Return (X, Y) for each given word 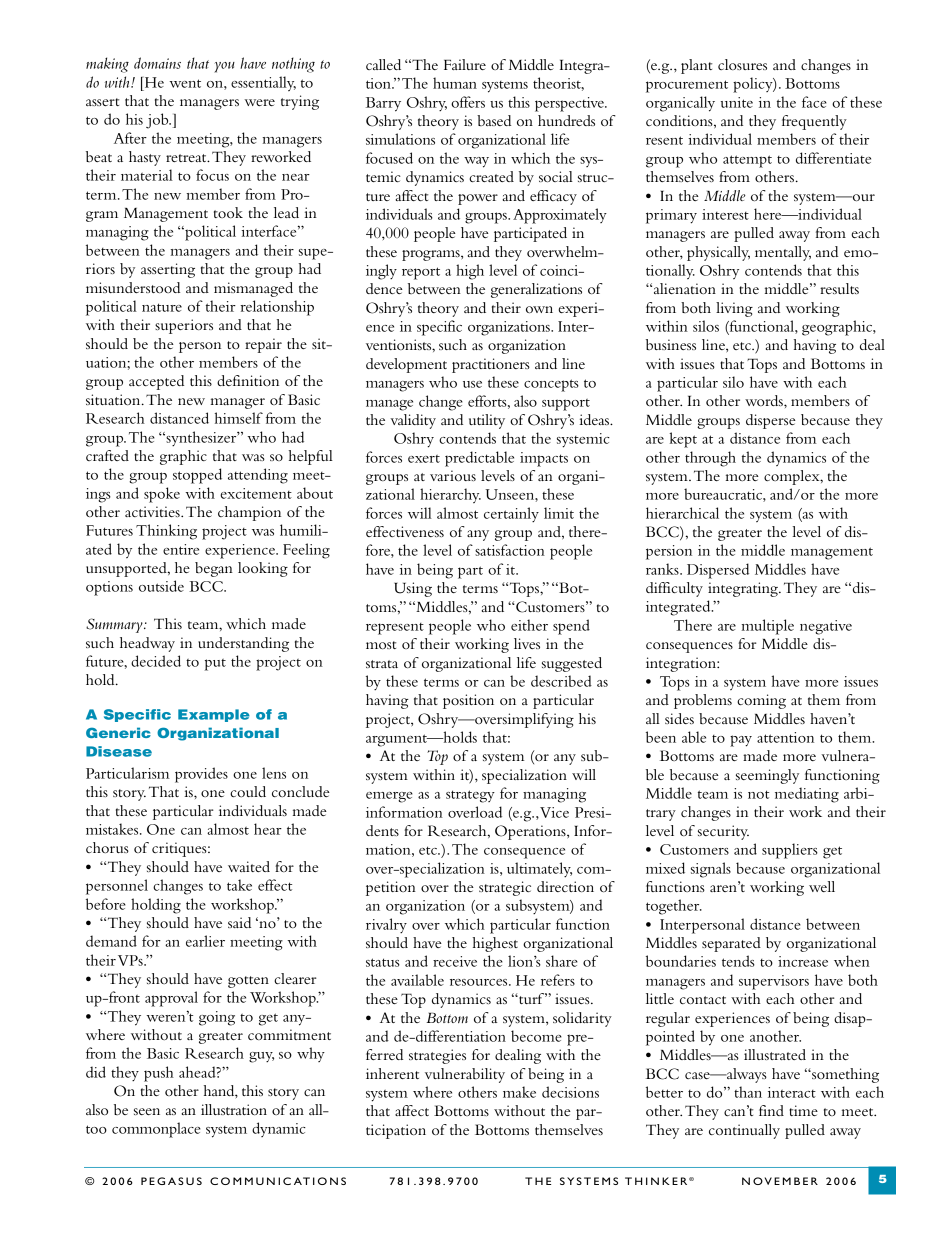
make (519, 1092)
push (159, 1074)
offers (468, 102)
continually (744, 1131)
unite (737, 102)
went (185, 83)
